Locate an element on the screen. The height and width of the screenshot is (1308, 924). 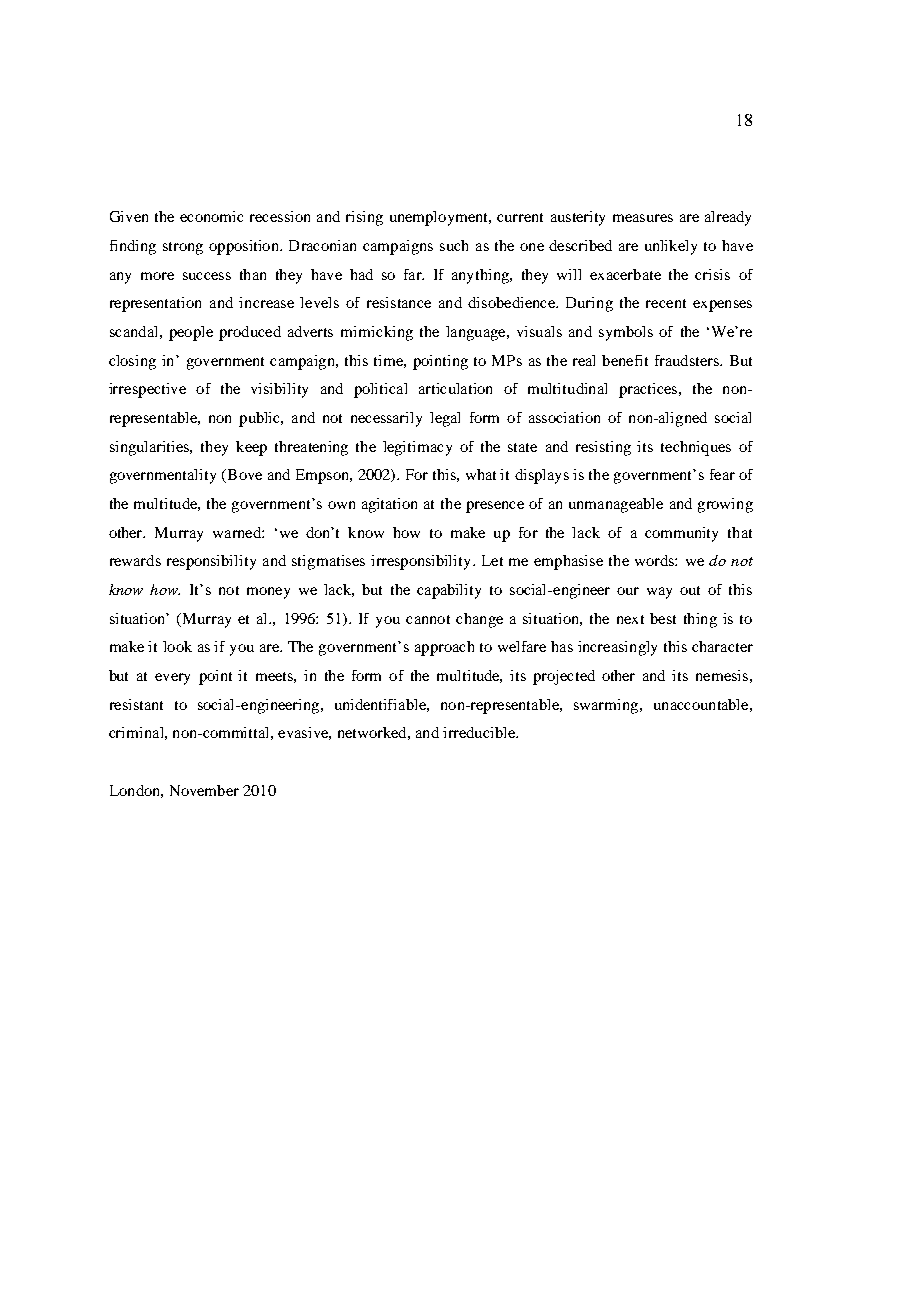
agitation is located at coordinates (389, 505).
